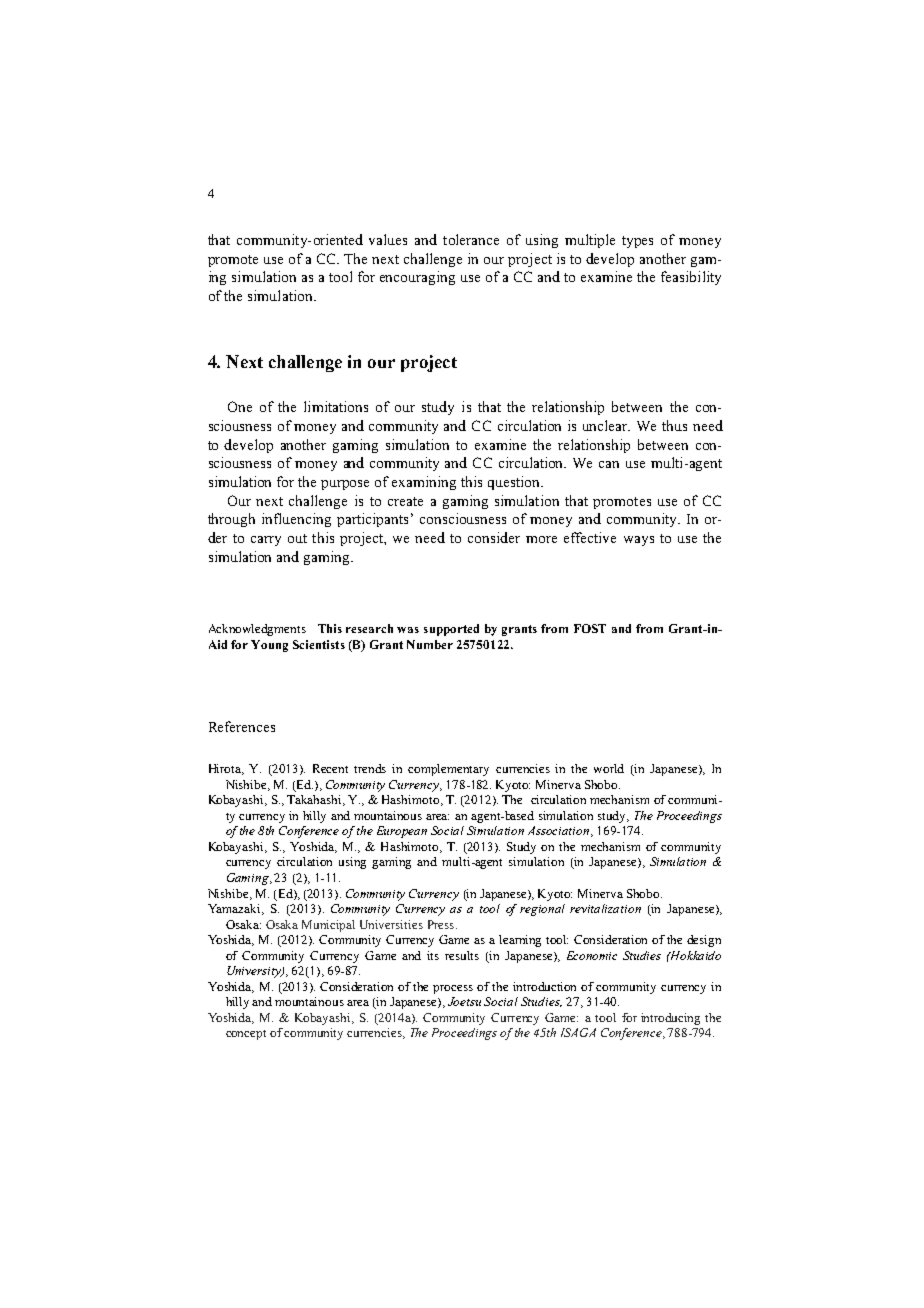 Image resolution: width=924 pixels, height=1308 pixels. I want to click on examining, so click(424, 483).
